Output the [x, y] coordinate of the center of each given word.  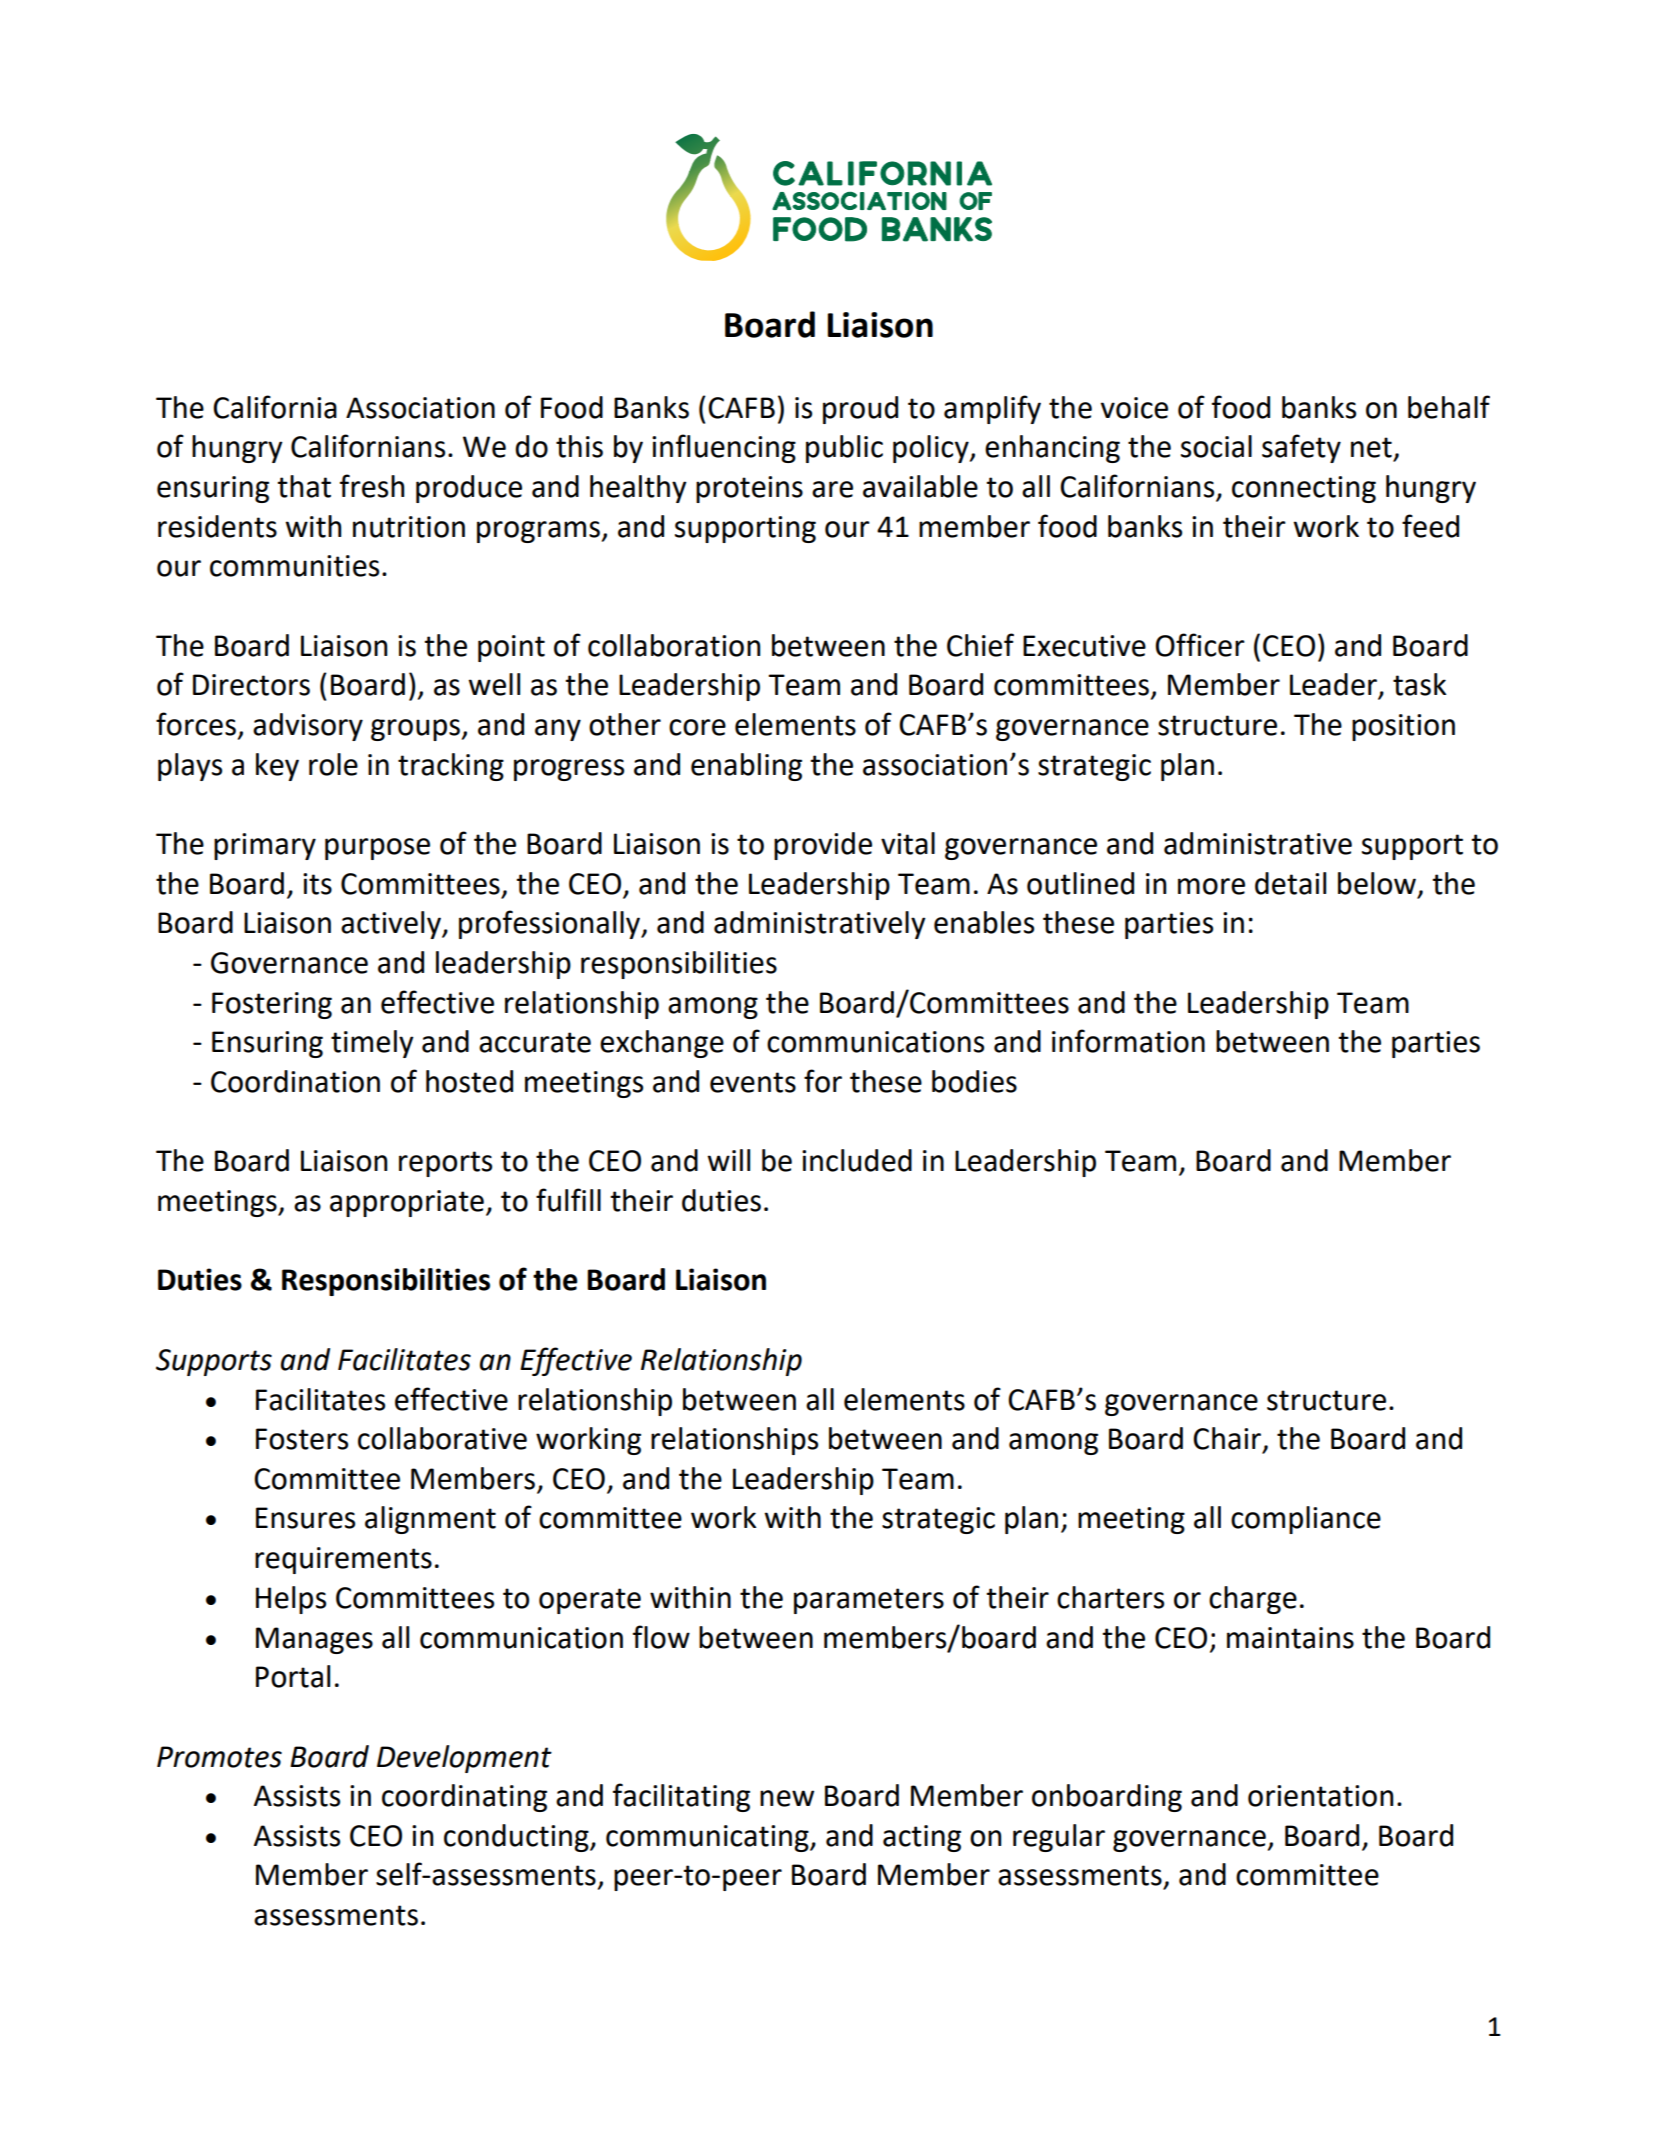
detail [1290, 883]
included [857, 1160]
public [844, 449]
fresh [372, 486]
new [787, 1798]
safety [1301, 448]
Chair [1228, 1439]
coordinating [464, 1798]
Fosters [302, 1439]
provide [823, 846]
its [317, 884]
